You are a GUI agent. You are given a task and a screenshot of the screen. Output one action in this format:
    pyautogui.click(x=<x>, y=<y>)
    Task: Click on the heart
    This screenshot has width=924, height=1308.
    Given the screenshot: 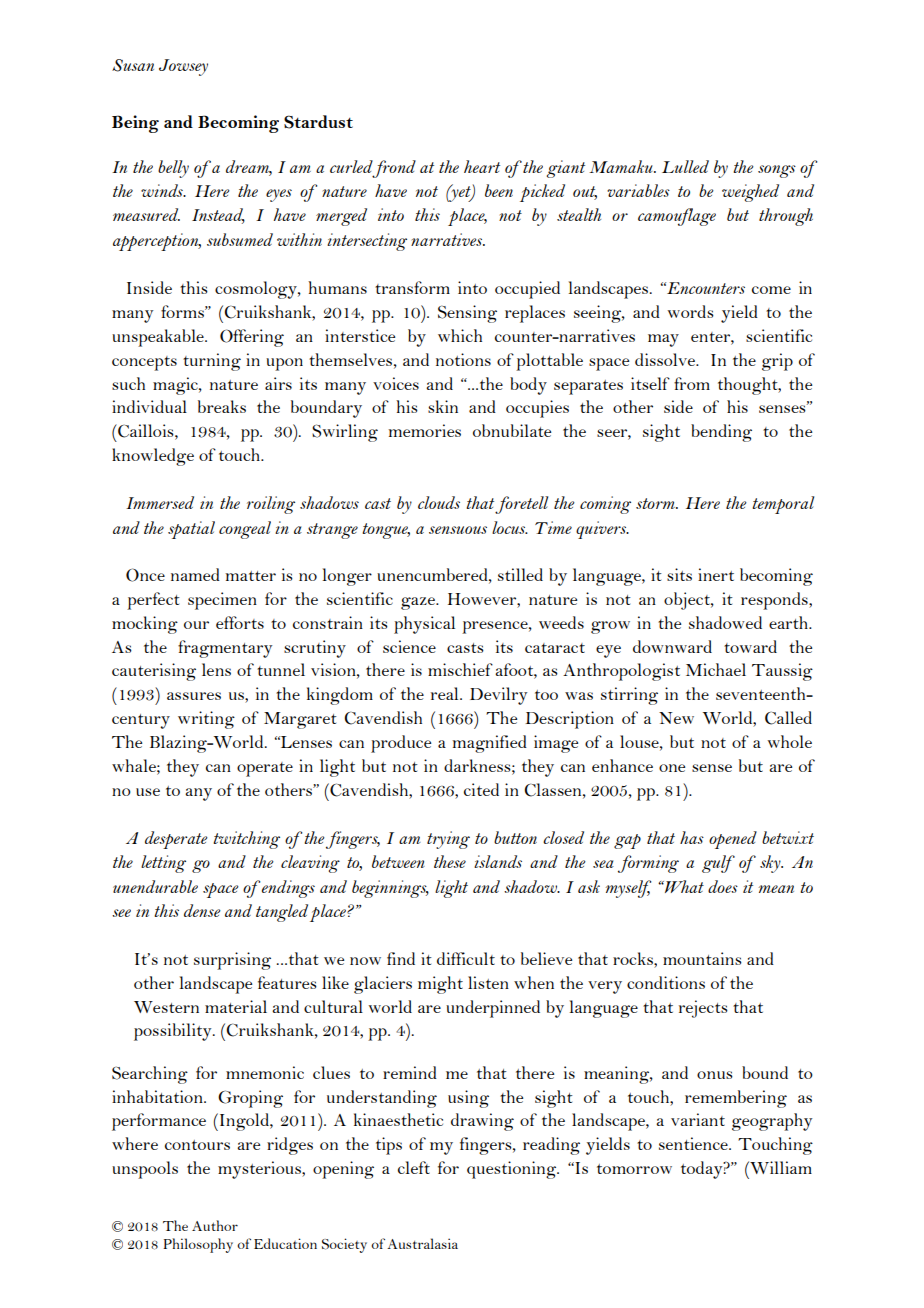 What is the action you would take?
    pyautogui.click(x=482, y=166)
